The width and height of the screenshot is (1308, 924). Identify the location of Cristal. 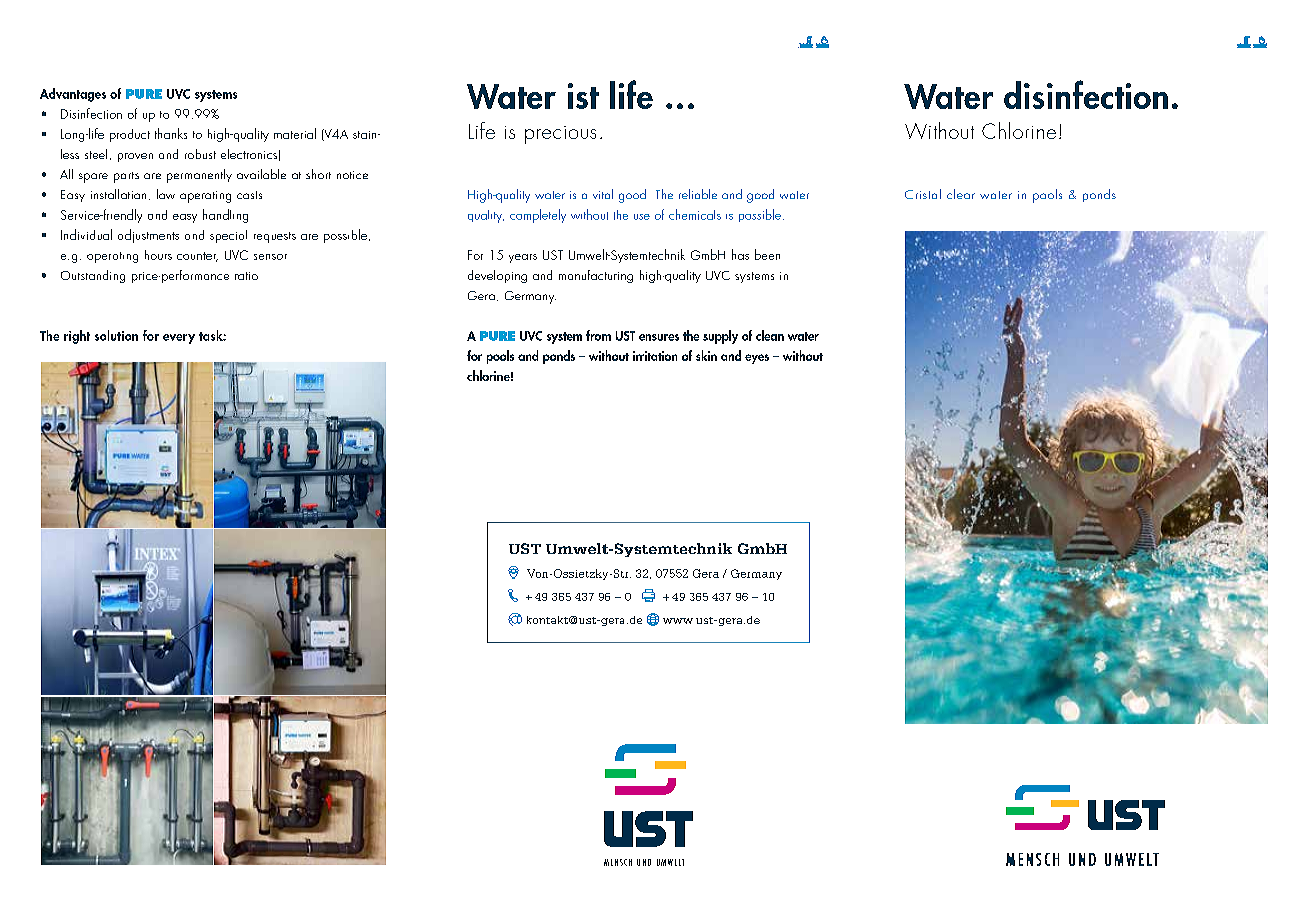
(923, 194).
